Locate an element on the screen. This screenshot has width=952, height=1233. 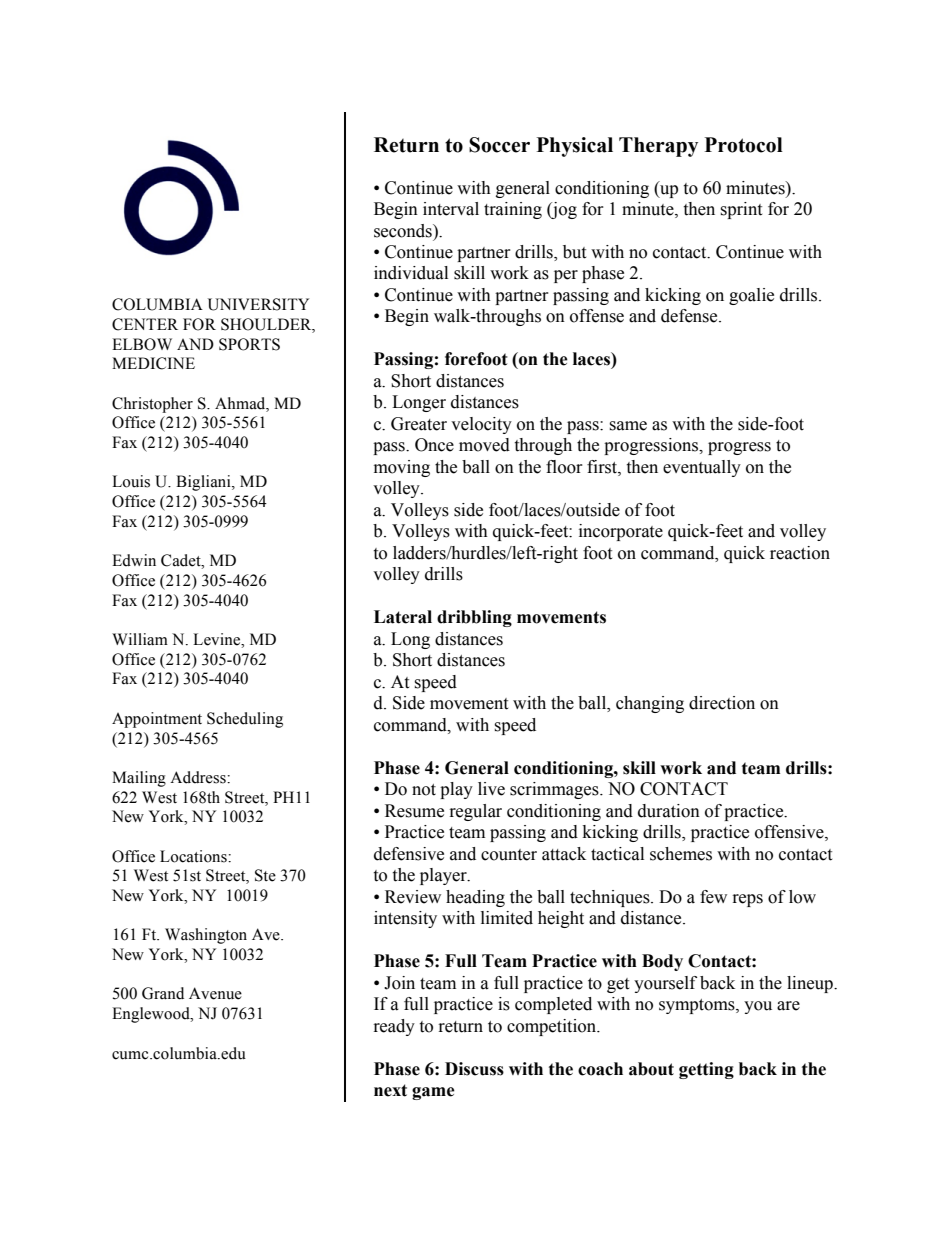
Englewood is located at coordinates (152, 1015).
